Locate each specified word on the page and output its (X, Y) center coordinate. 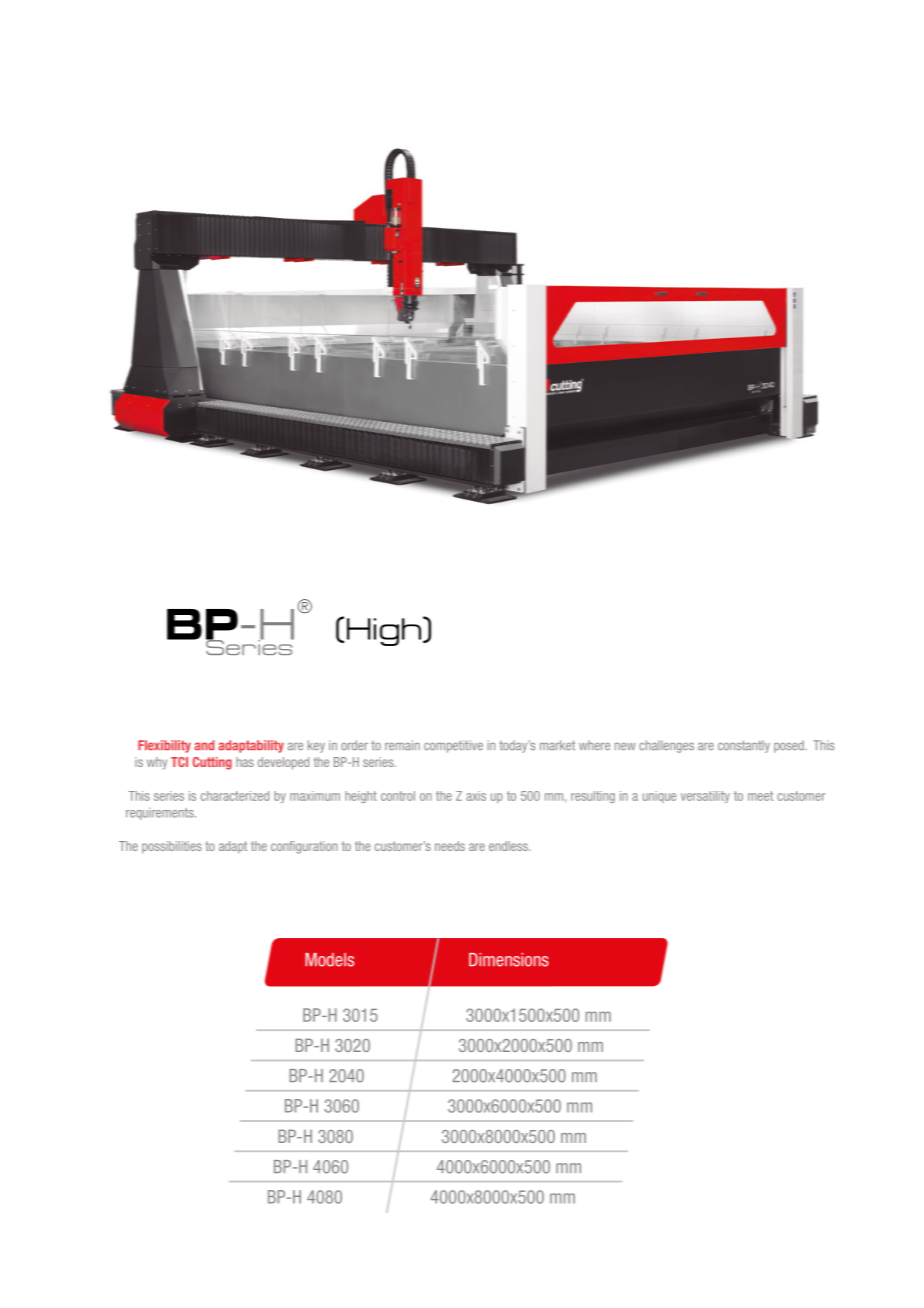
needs (450, 846)
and (204, 745)
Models (329, 960)
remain (402, 745)
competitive (453, 746)
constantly (744, 746)
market (557, 745)
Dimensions (509, 960)
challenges (666, 746)
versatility (705, 797)
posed (790, 746)
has (245, 762)
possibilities (172, 847)
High (384, 632)
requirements (161, 814)
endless (509, 846)
